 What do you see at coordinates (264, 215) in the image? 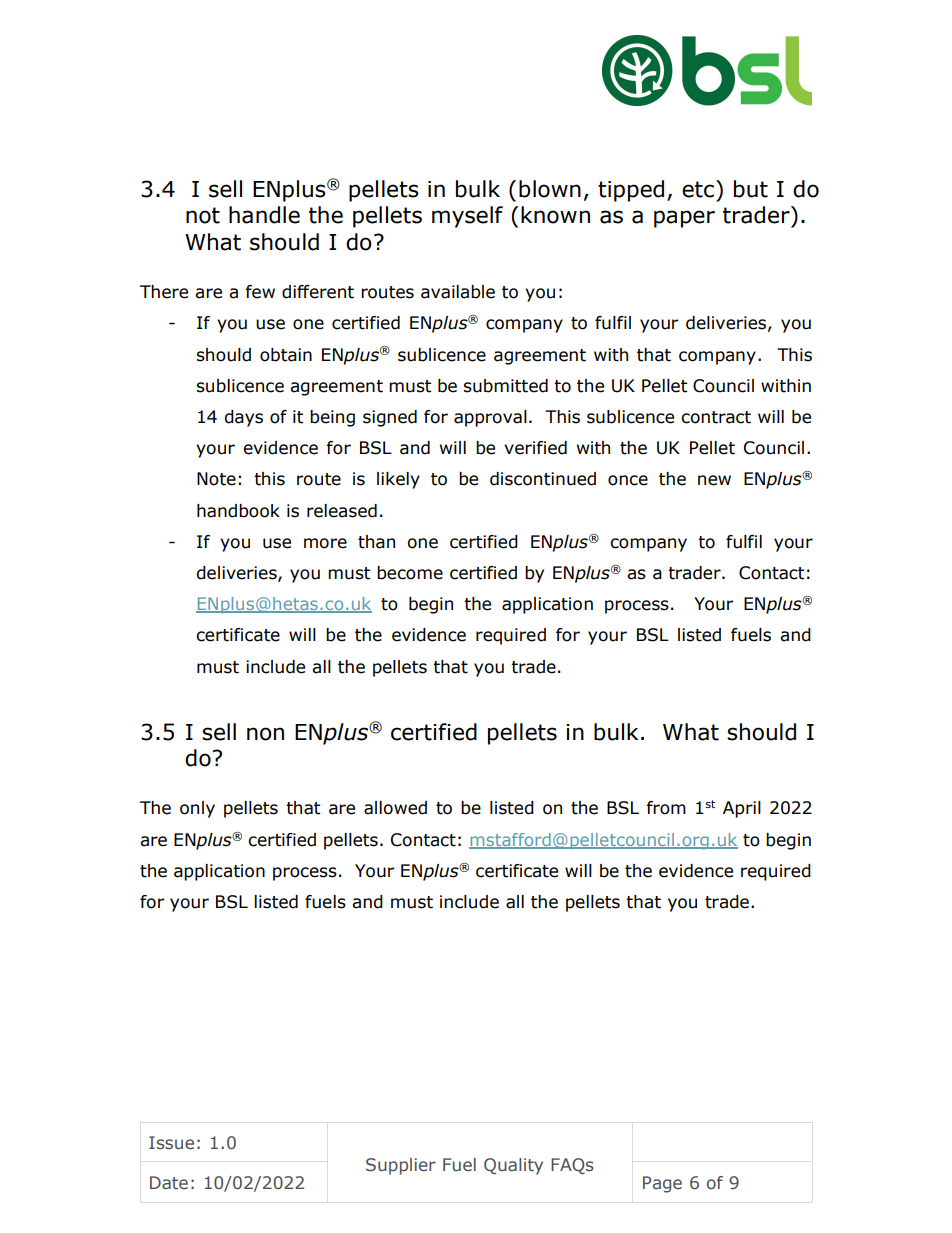
I see `handle` at bounding box center [264, 215].
